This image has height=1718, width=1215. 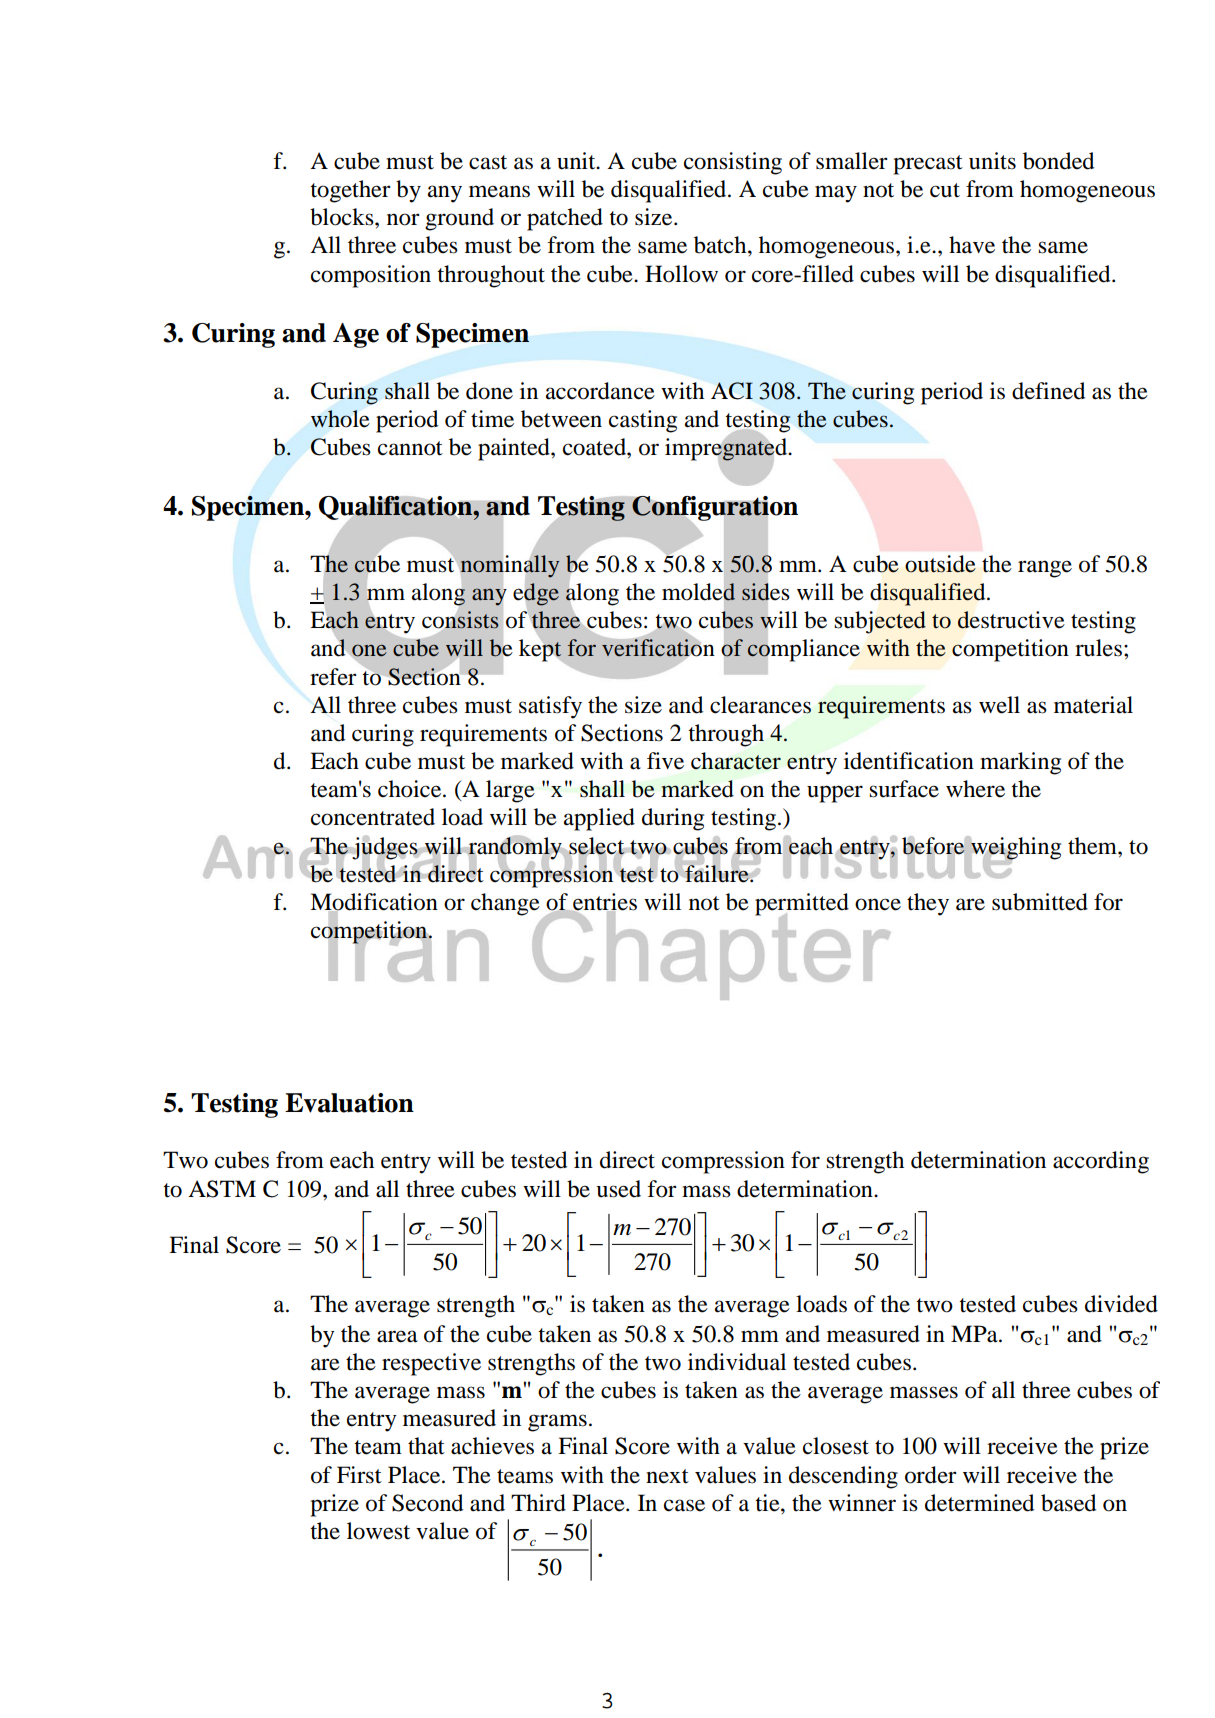 I want to click on Modification, so click(x=374, y=903).
